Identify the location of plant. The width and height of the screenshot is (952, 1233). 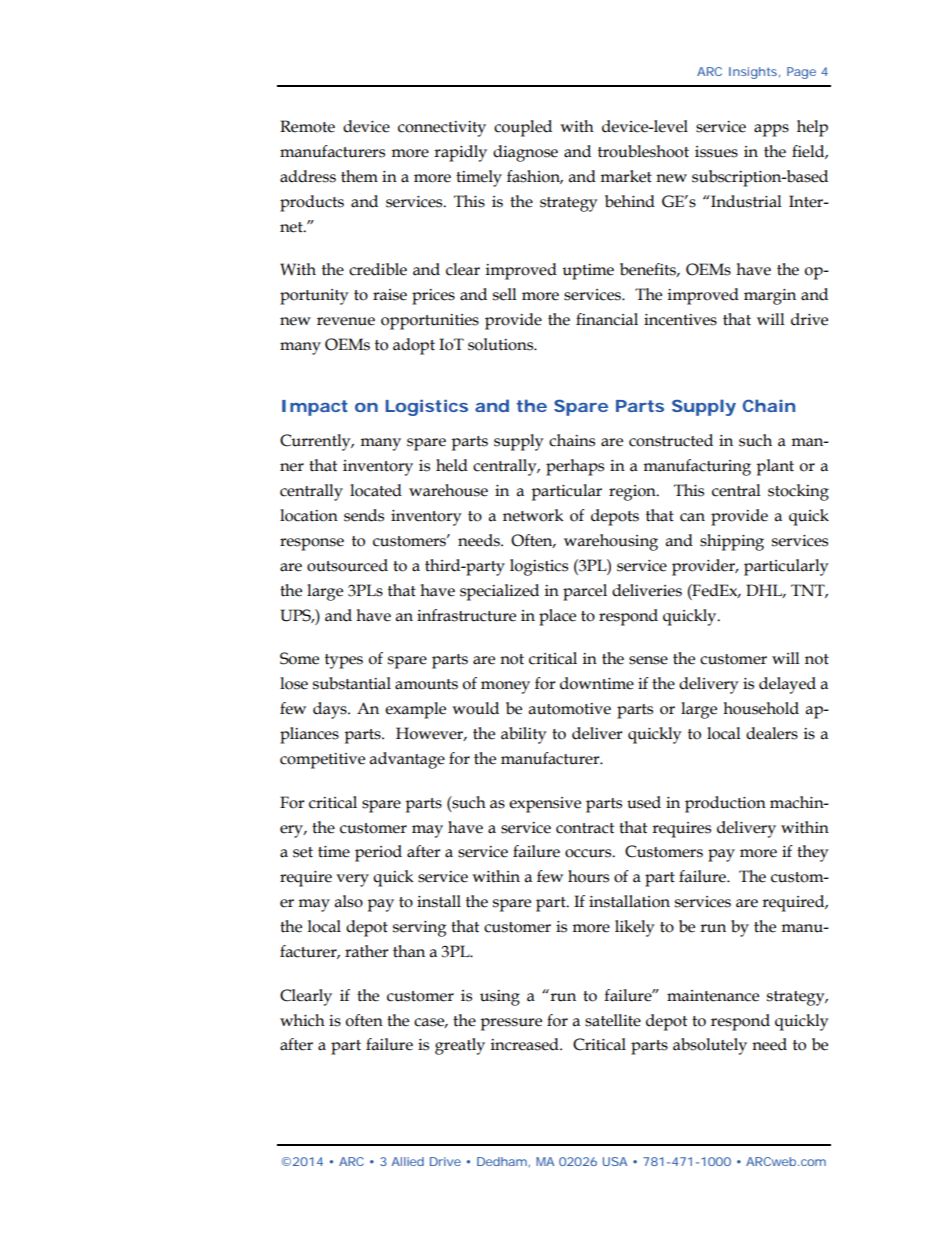
(775, 467).
